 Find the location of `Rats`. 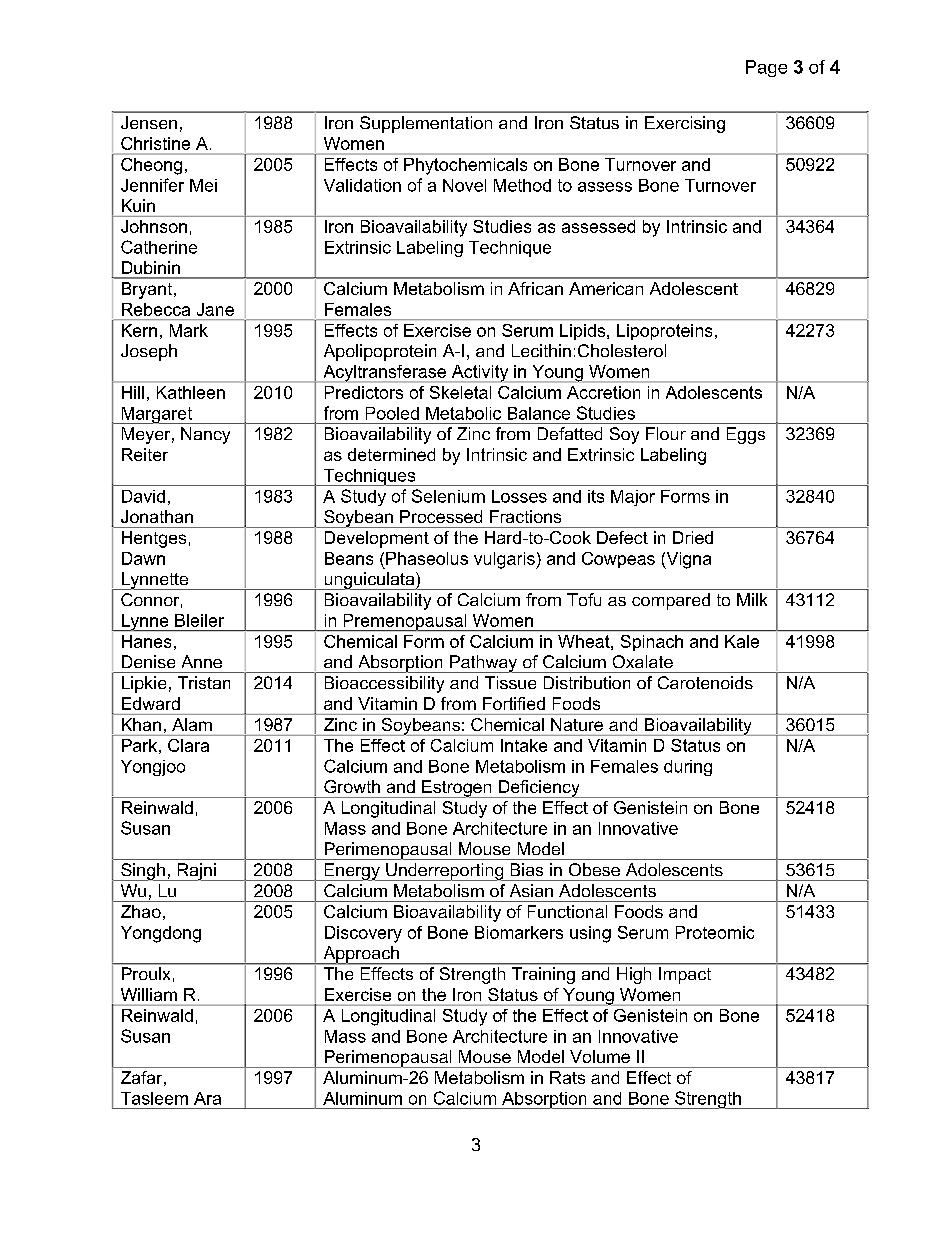

Rats is located at coordinates (567, 1077).
